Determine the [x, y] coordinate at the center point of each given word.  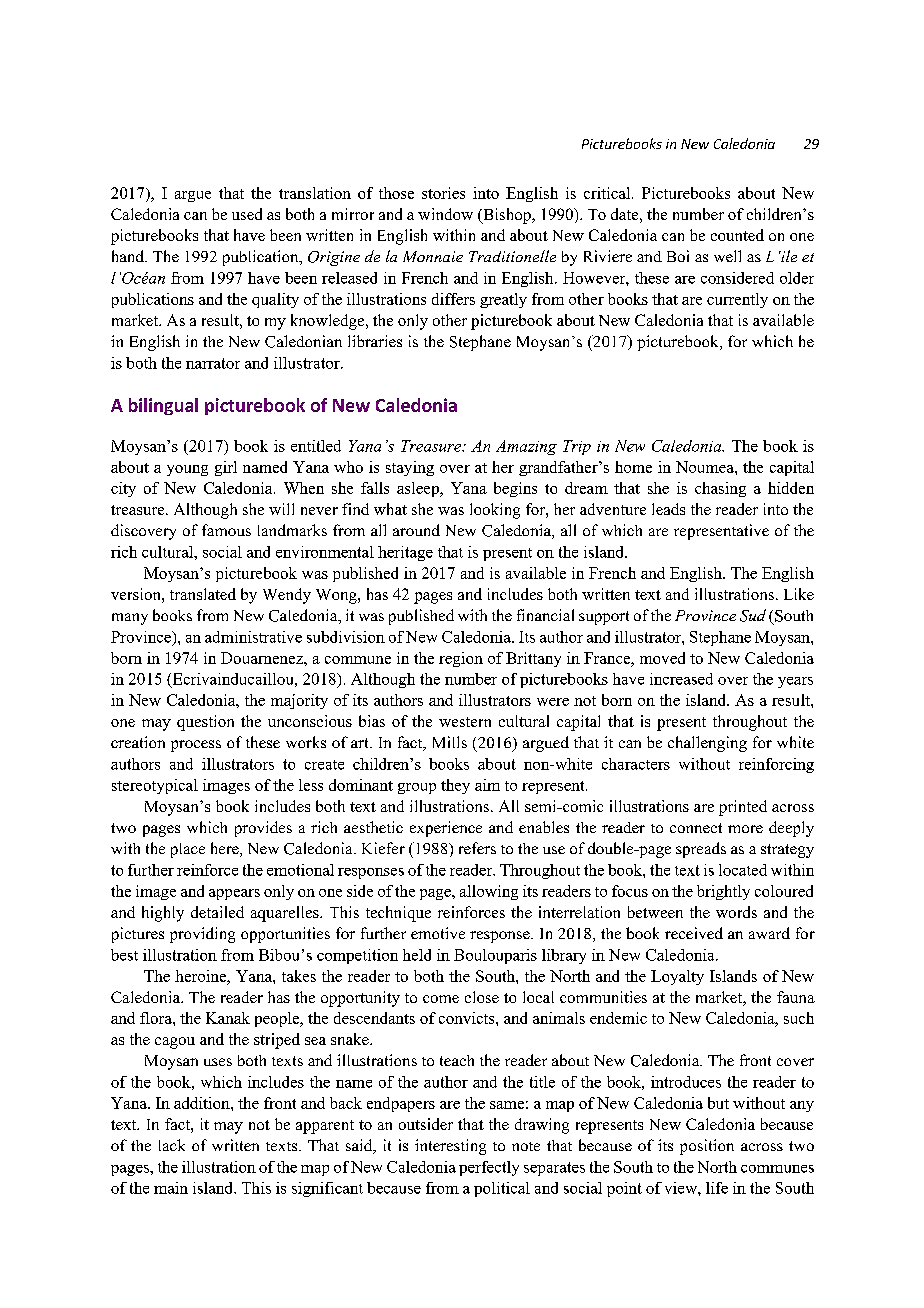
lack [172, 1145]
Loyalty [677, 977]
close [482, 997]
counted [737, 235]
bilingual [163, 406]
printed [743, 808]
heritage [405, 553]
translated [203, 594]
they [455, 786]
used [247, 214]
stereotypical [155, 786]
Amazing [526, 447]
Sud [753, 615]
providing [202, 935]
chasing [720, 489]
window [445, 214]
